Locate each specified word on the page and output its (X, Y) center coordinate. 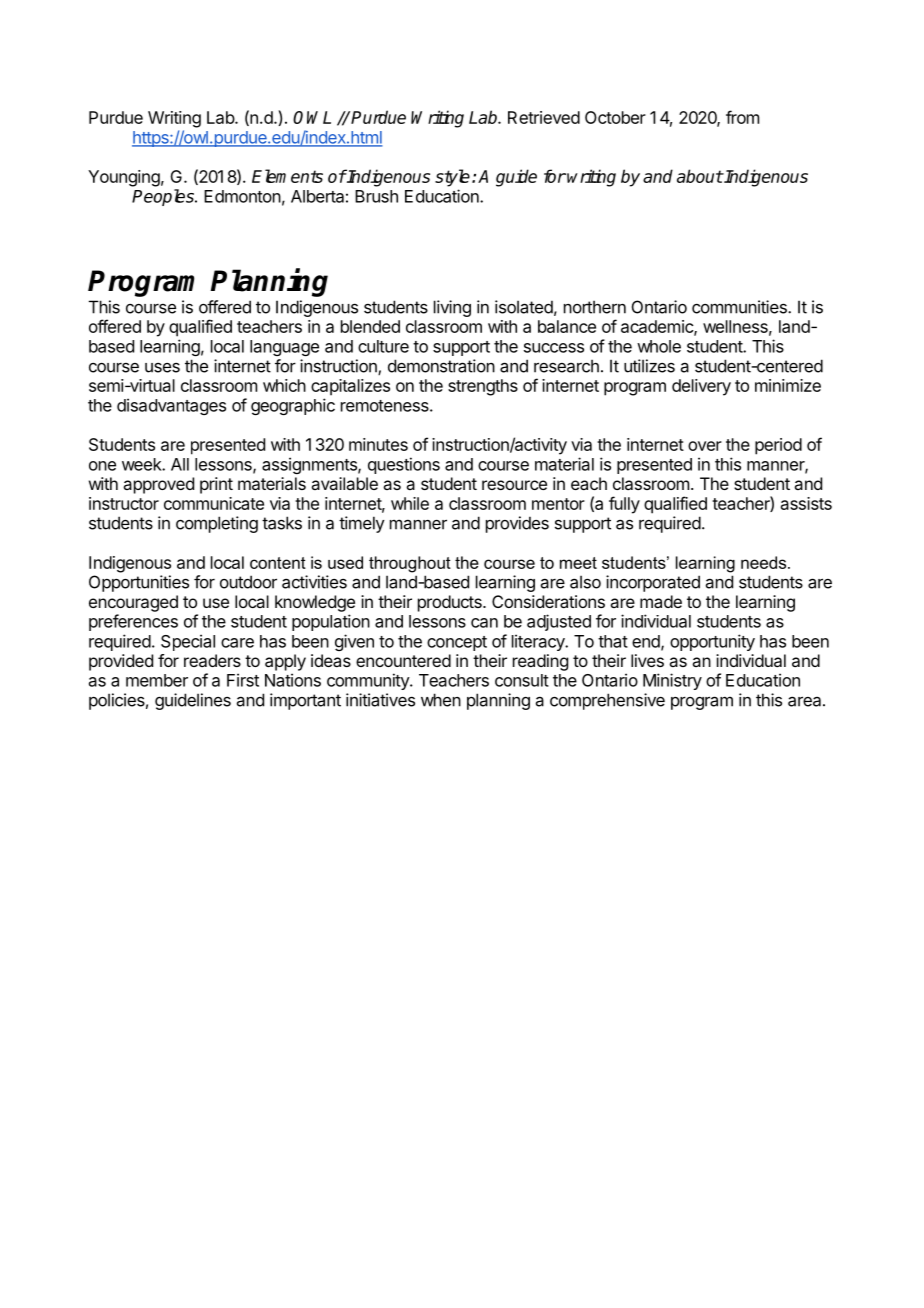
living (452, 308)
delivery (701, 387)
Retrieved (544, 117)
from (742, 117)
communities (740, 307)
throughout (410, 564)
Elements (287, 176)
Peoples (164, 197)
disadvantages (171, 406)
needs (765, 562)
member (157, 680)
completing (217, 524)
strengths (483, 387)
